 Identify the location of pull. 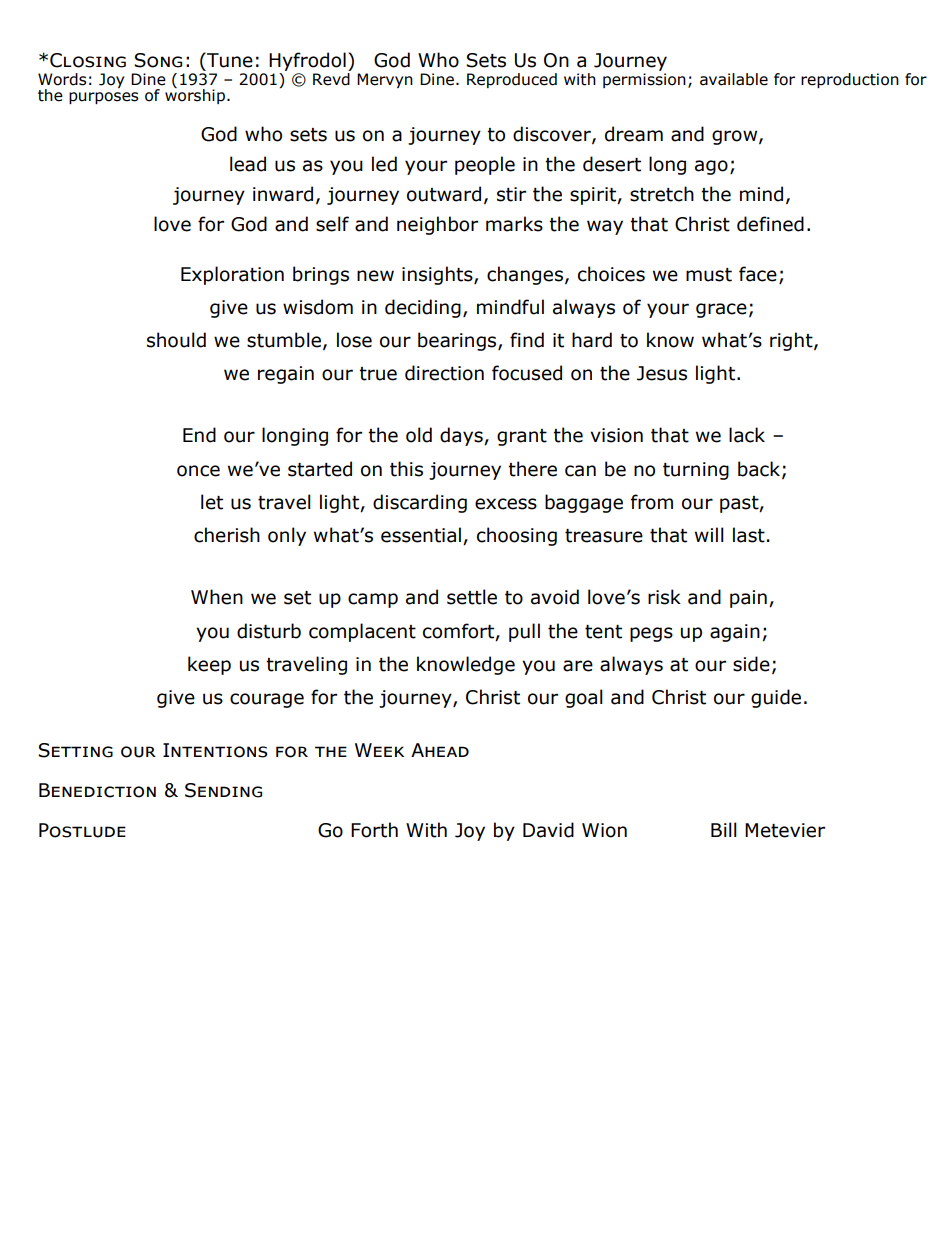
(524, 632).
